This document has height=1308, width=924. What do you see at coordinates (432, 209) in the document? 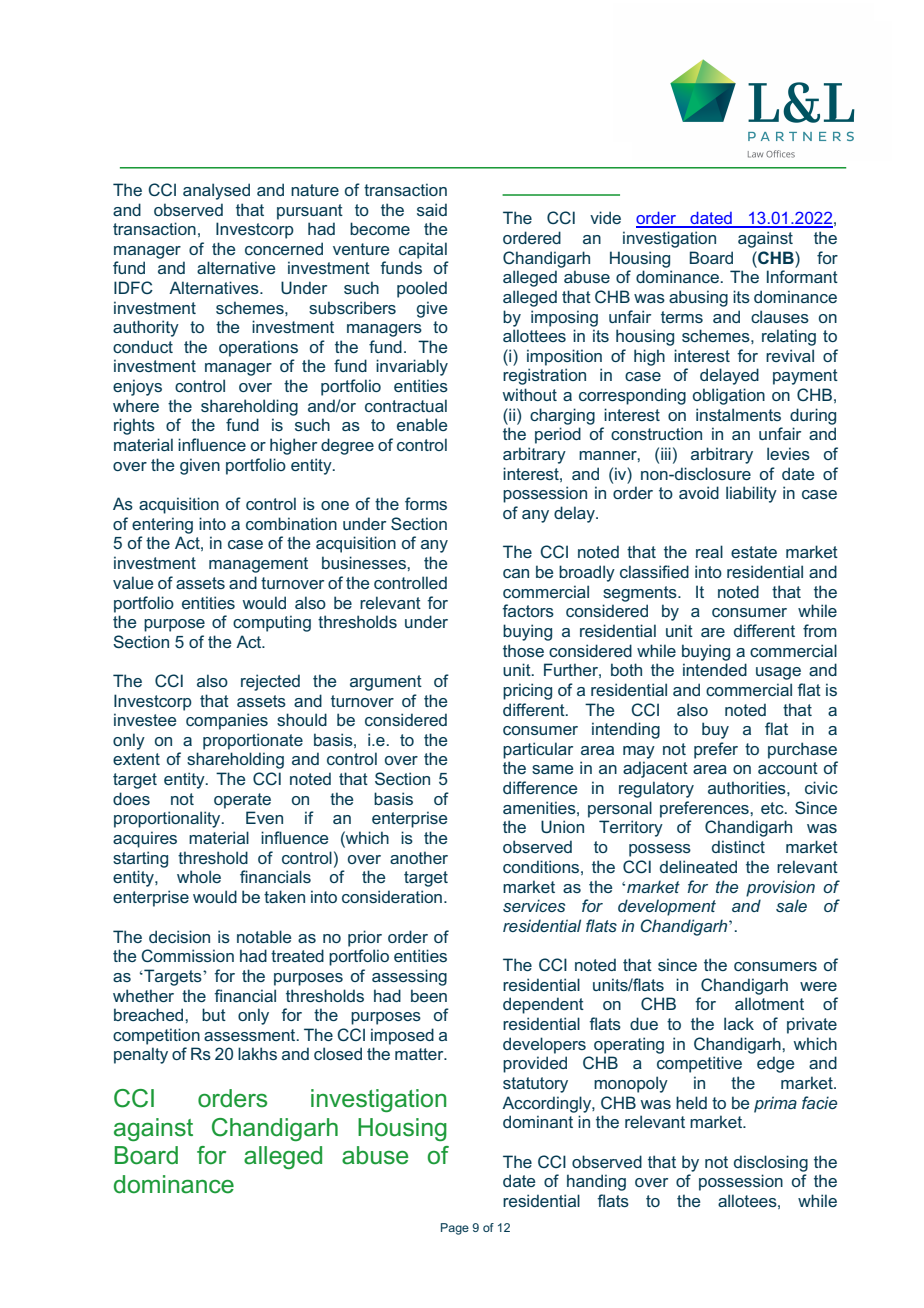
I see `said` at bounding box center [432, 209].
